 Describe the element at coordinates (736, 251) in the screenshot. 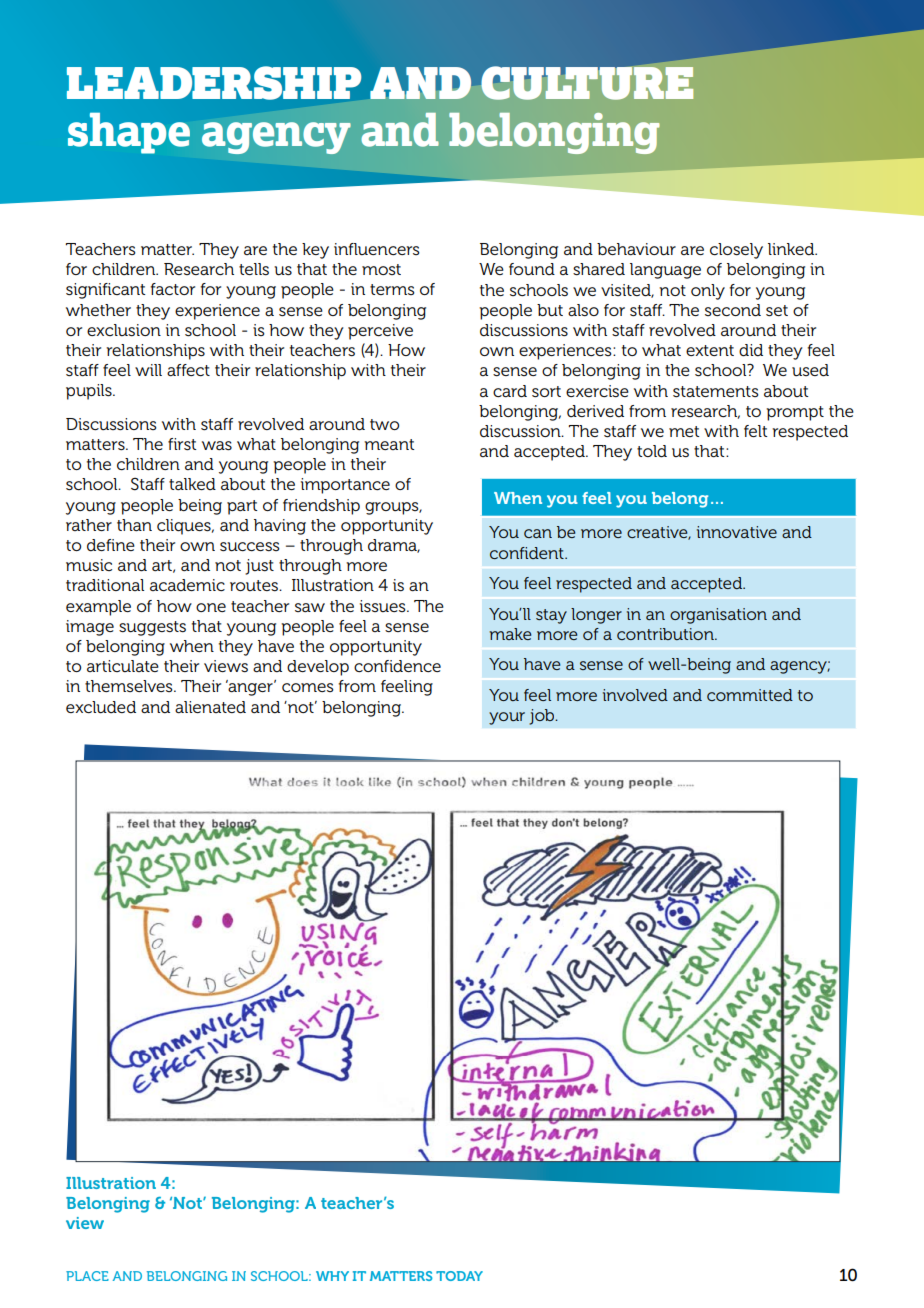

I see `closely` at that location.
